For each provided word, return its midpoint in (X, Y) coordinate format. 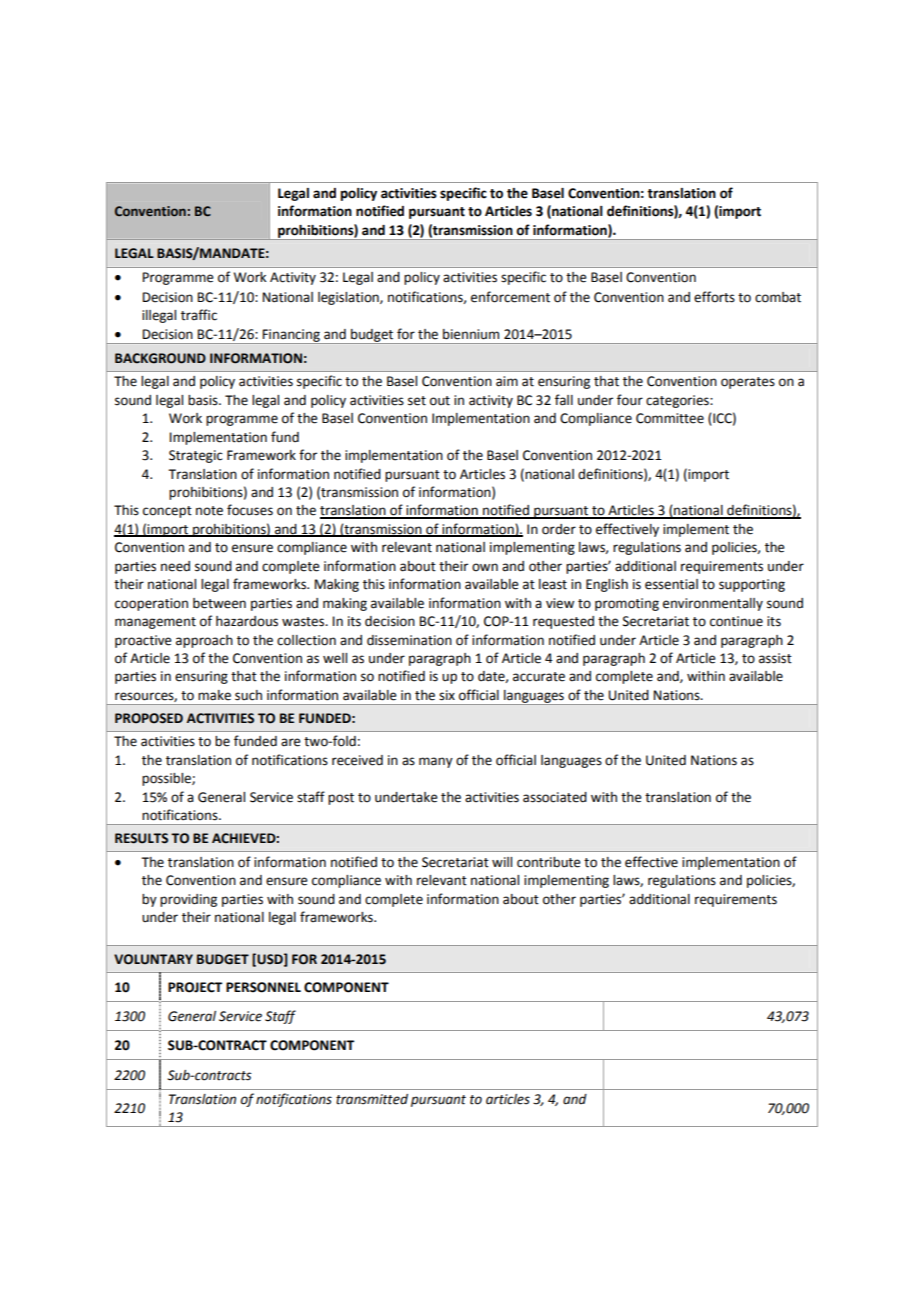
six (447, 695)
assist (775, 658)
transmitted (372, 1099)
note (209, 511)
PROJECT (195, 987)
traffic (199, 315)
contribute (549, 862)
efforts (714, 297)
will (502, 862)
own (485, 567)
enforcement (510, 297)
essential (671, 584)
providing (188, 900)
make (214, 695)
